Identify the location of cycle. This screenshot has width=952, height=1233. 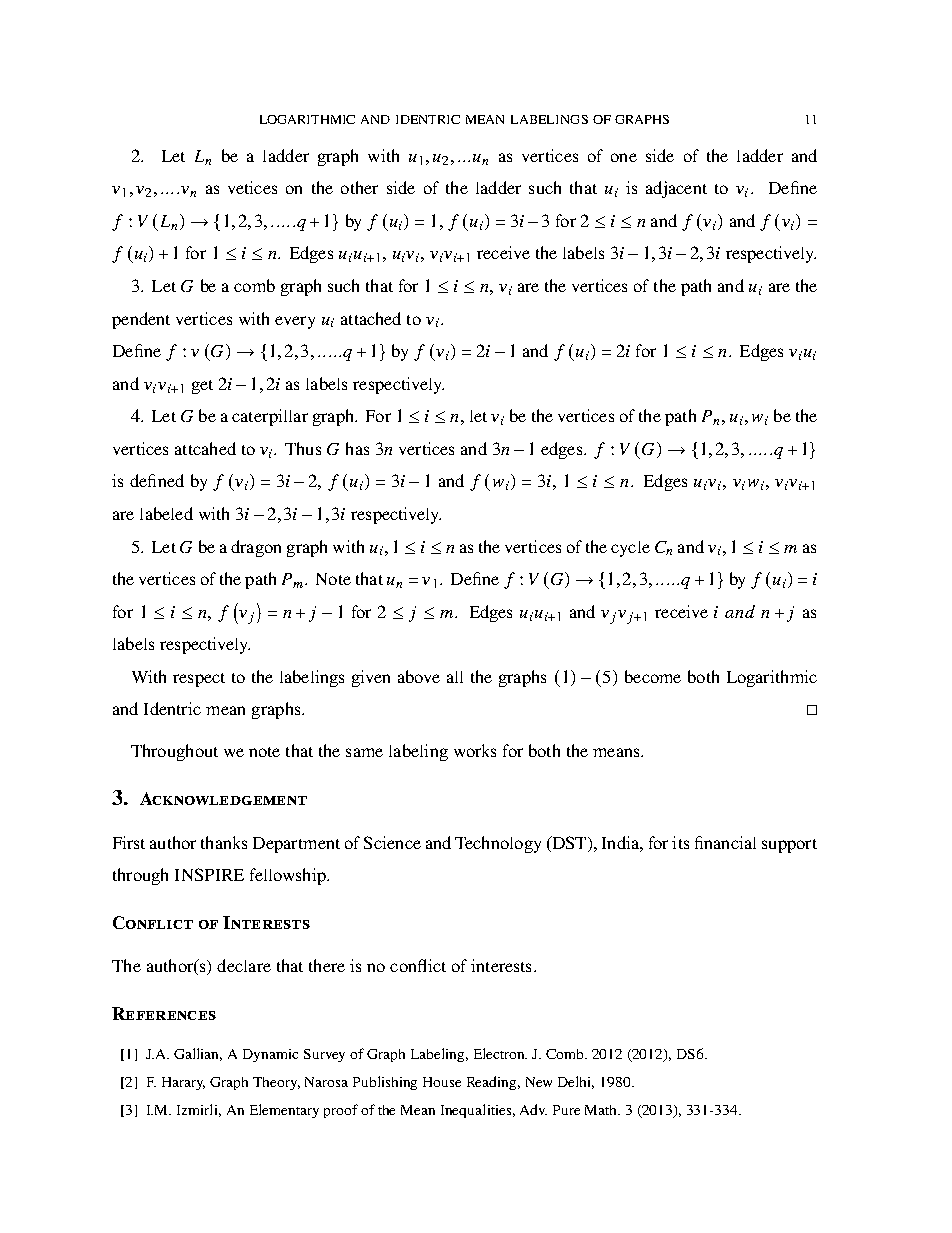
(630, 549).
